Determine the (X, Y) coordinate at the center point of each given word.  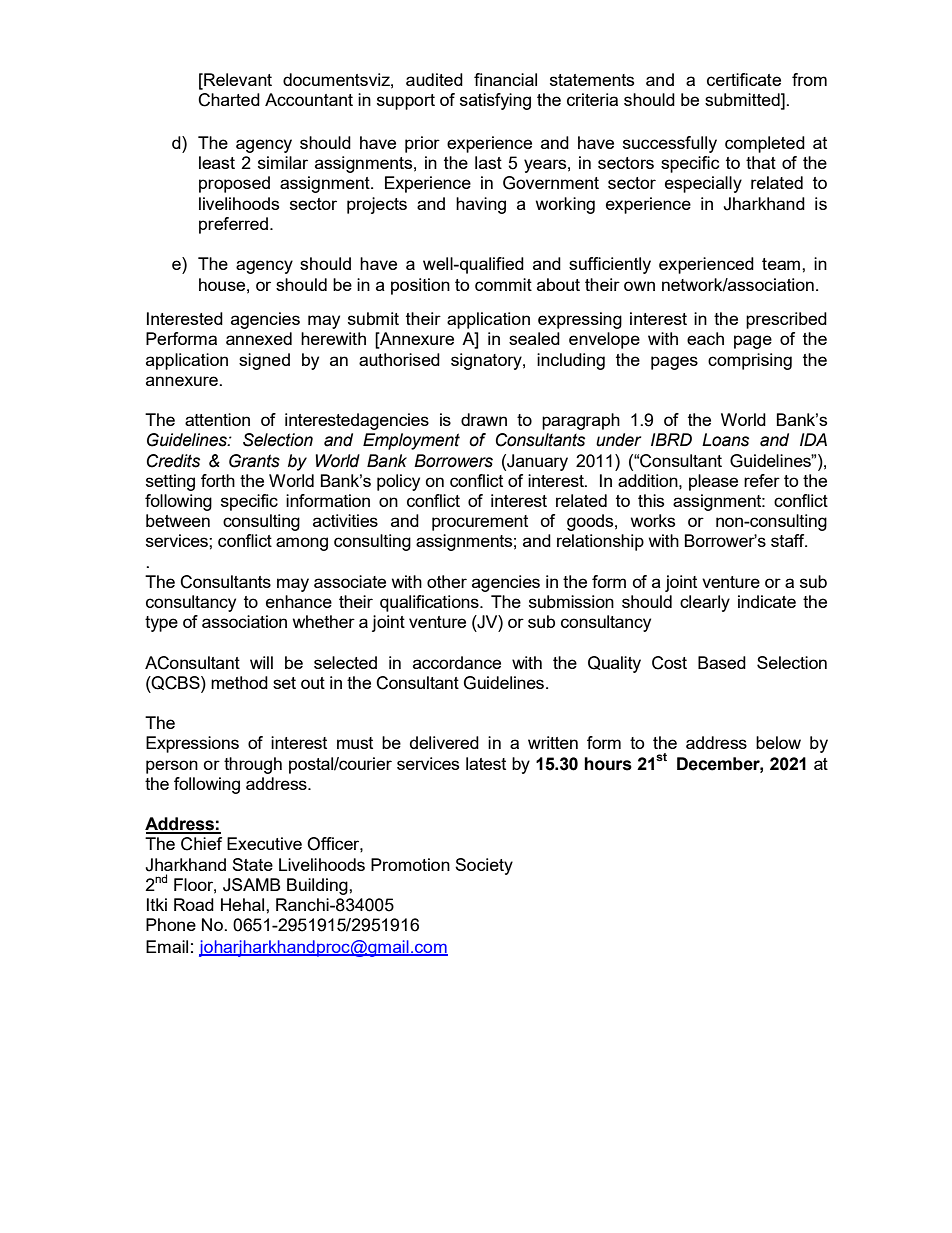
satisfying (495, 101)
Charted (229, 100)
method (239, 682)
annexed (259, 338)
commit (503, 284)
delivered (444, 742)
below (778, 742)
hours (608, 764)
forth (218, 480)
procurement (480, 523)
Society (484, 866)
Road (194, 904)
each (705, 338)
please (713, 482)
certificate (744, 79)
